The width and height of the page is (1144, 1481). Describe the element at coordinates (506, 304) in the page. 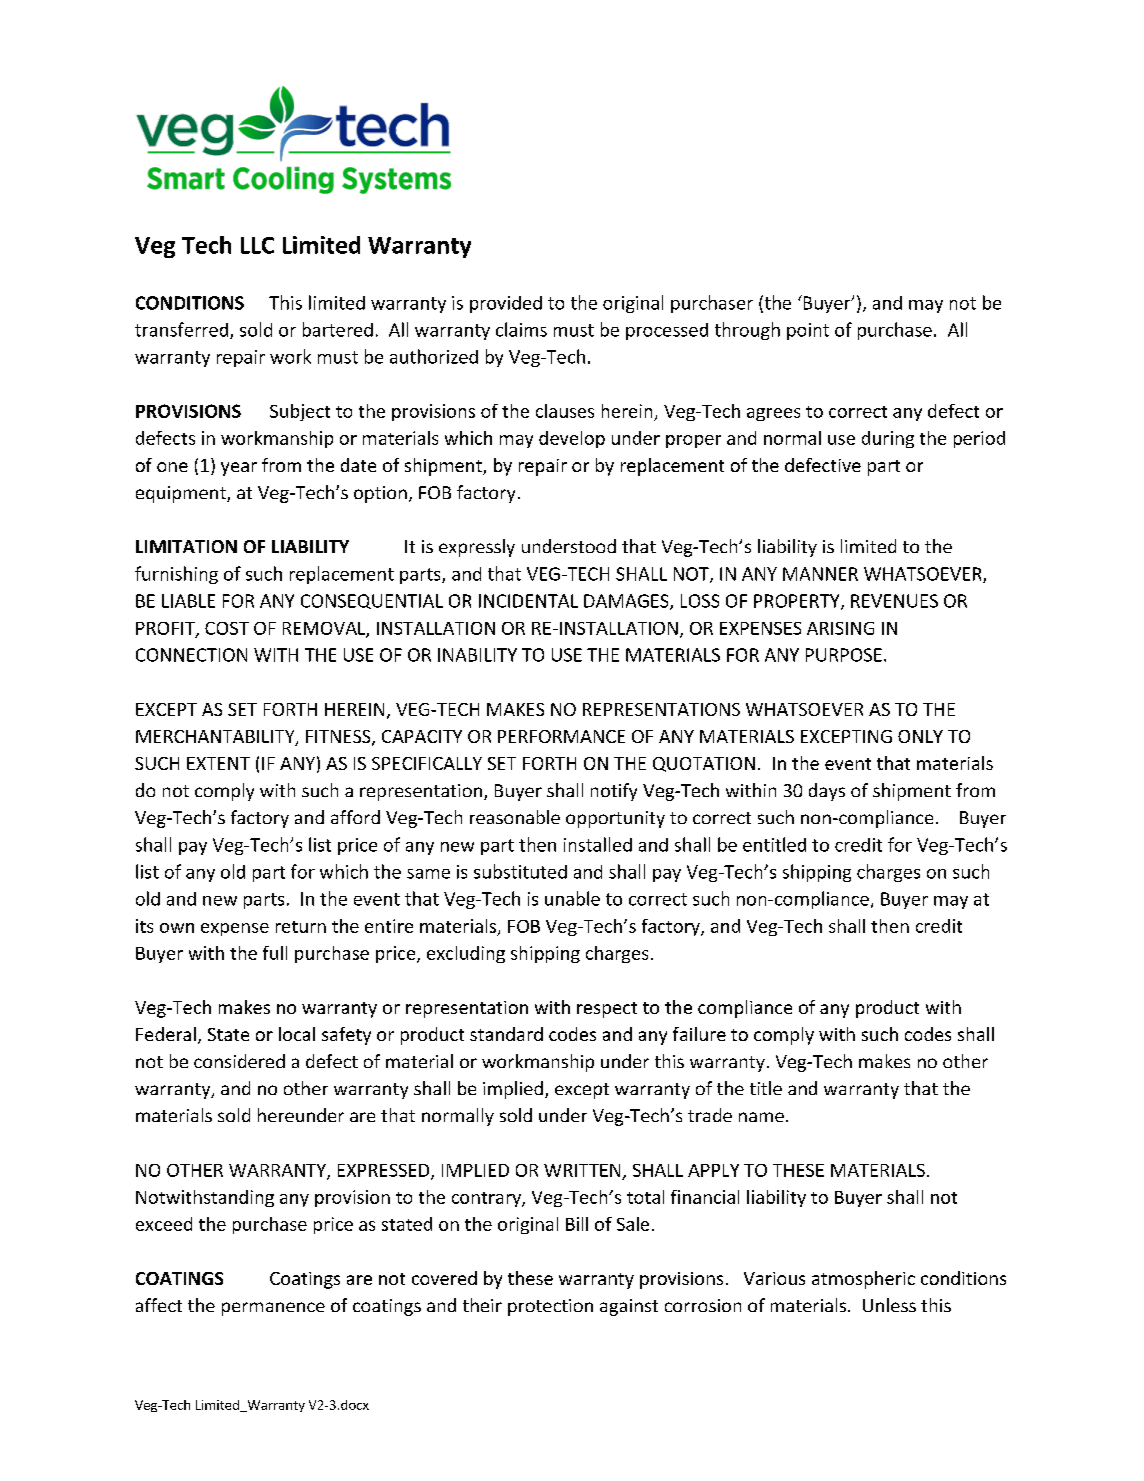

I see `provided` at that location.
